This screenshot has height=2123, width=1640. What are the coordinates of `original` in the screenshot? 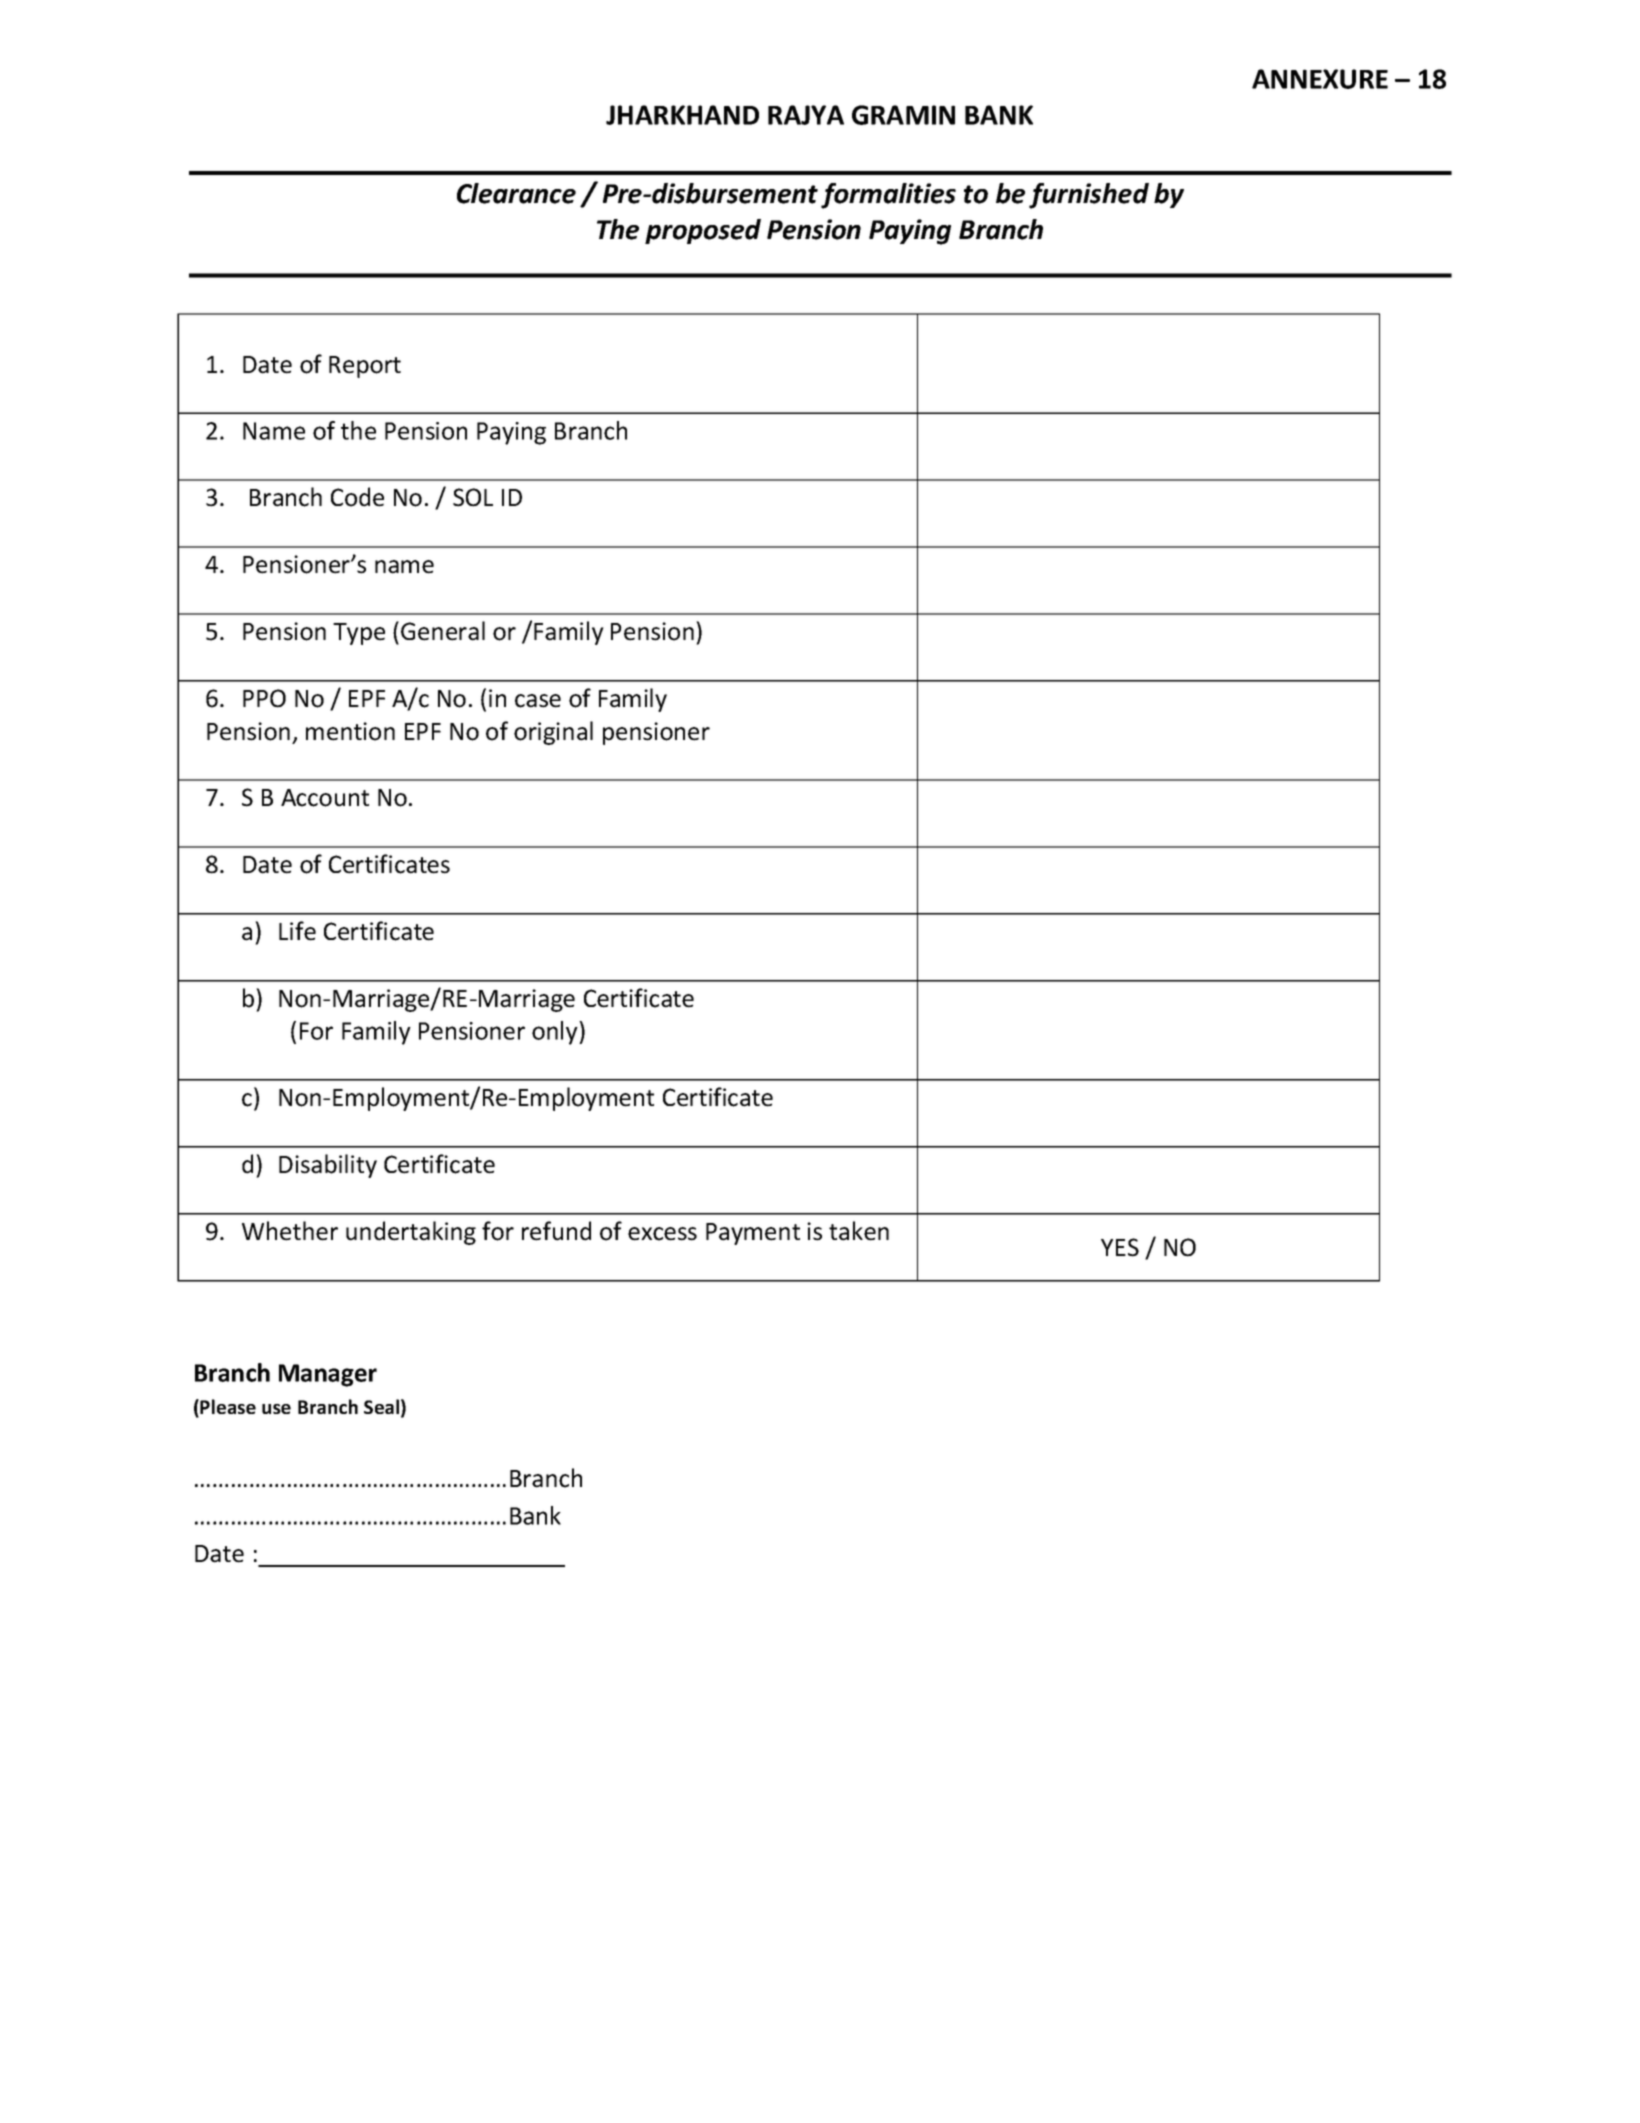 It's located at (553, 733).
